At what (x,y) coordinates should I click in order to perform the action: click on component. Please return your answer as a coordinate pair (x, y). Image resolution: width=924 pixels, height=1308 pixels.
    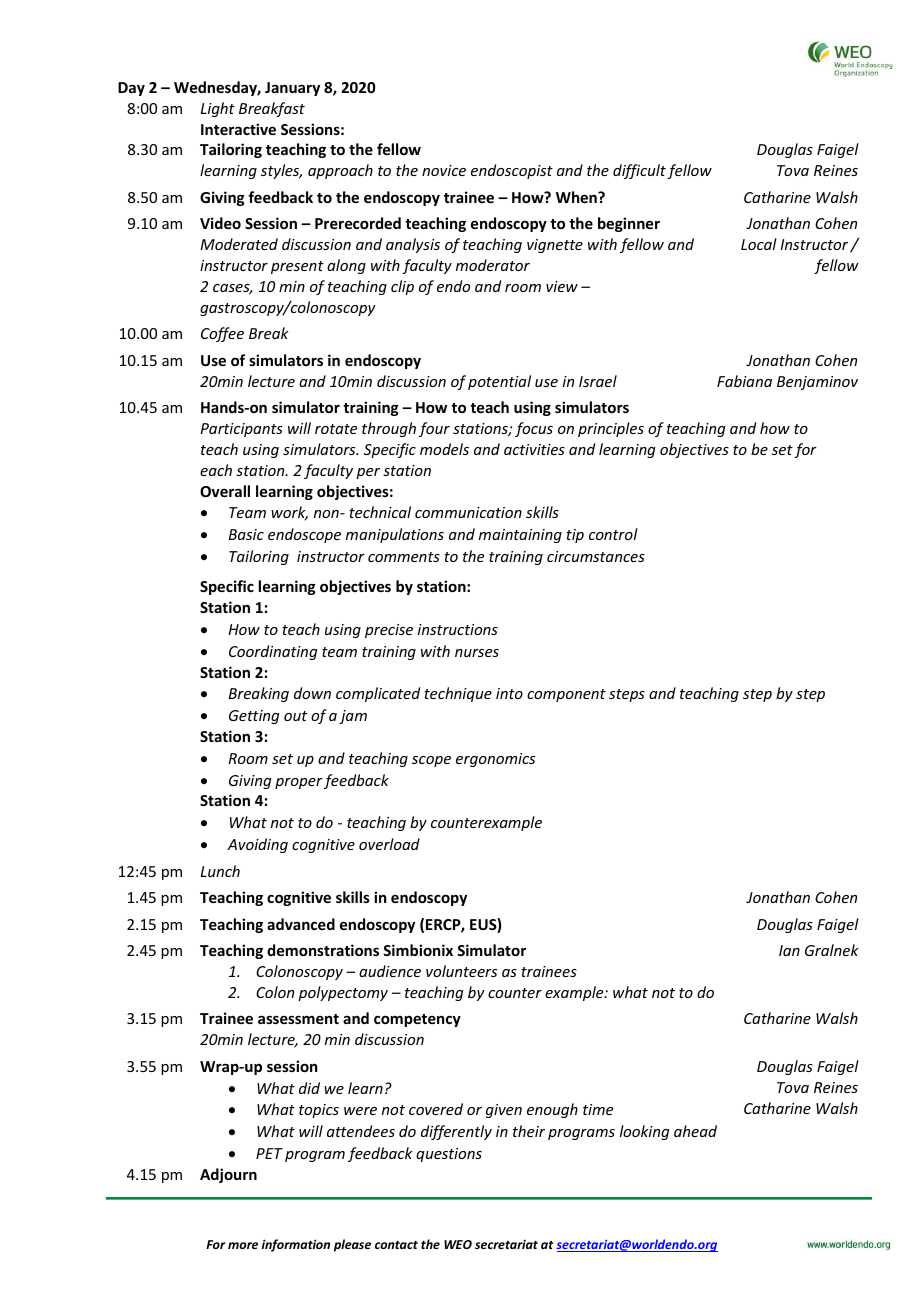
    Looking at the image, I should click on (566, 695).
